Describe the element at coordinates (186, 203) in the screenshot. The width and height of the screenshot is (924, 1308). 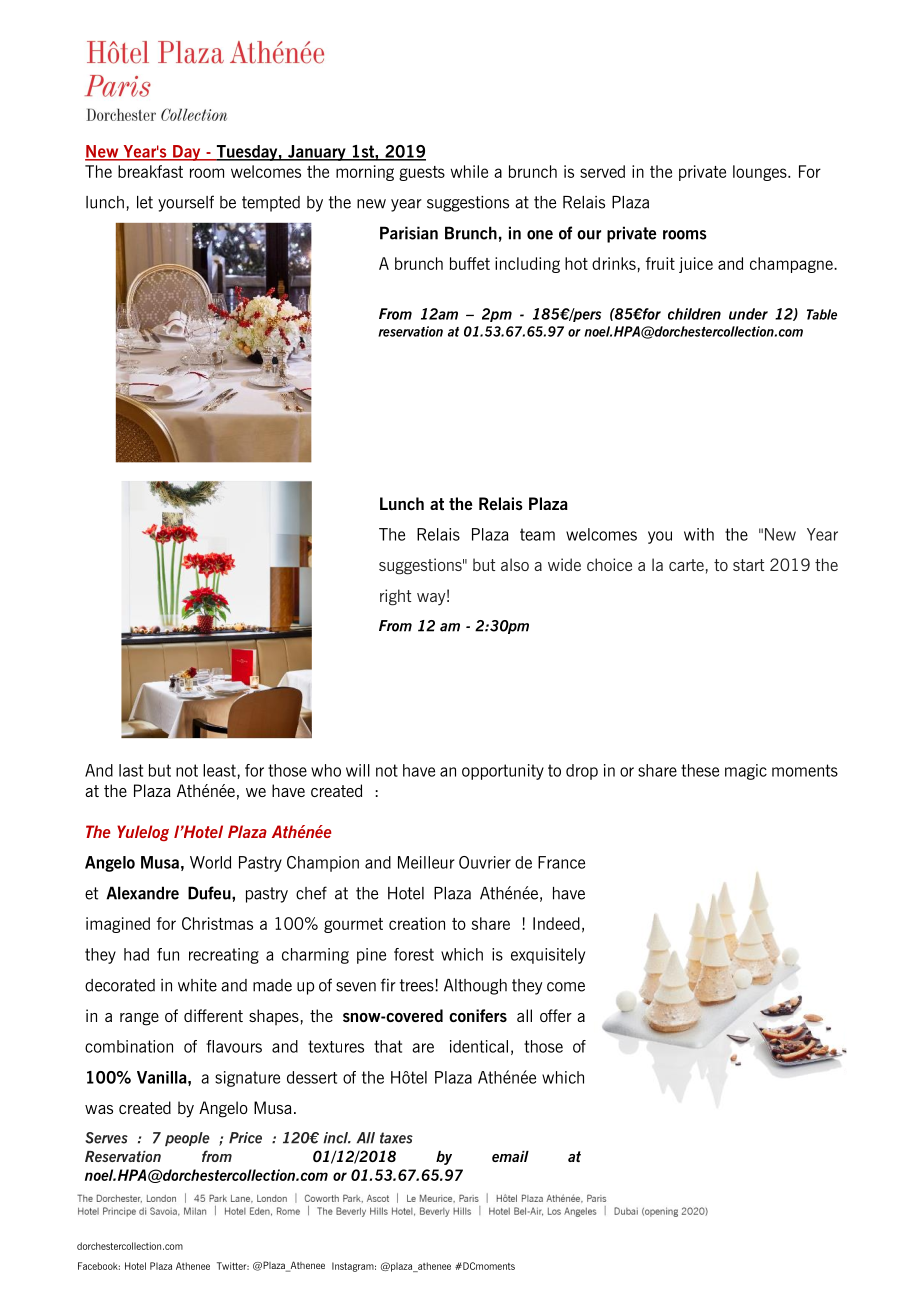
I see `yourself` at that location.
